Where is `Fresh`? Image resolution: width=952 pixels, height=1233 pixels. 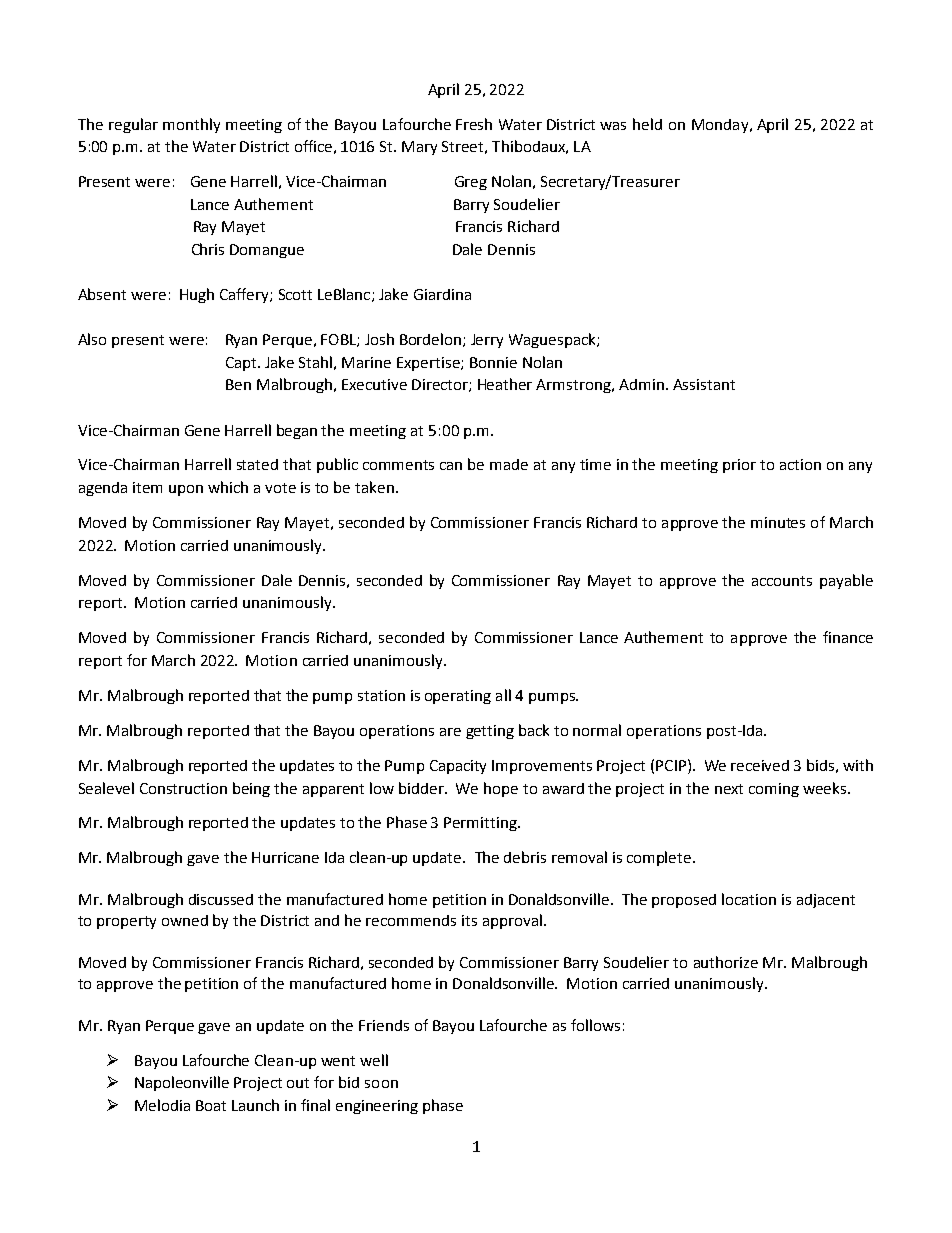
Fresh is located at coordinates (474, 124).
